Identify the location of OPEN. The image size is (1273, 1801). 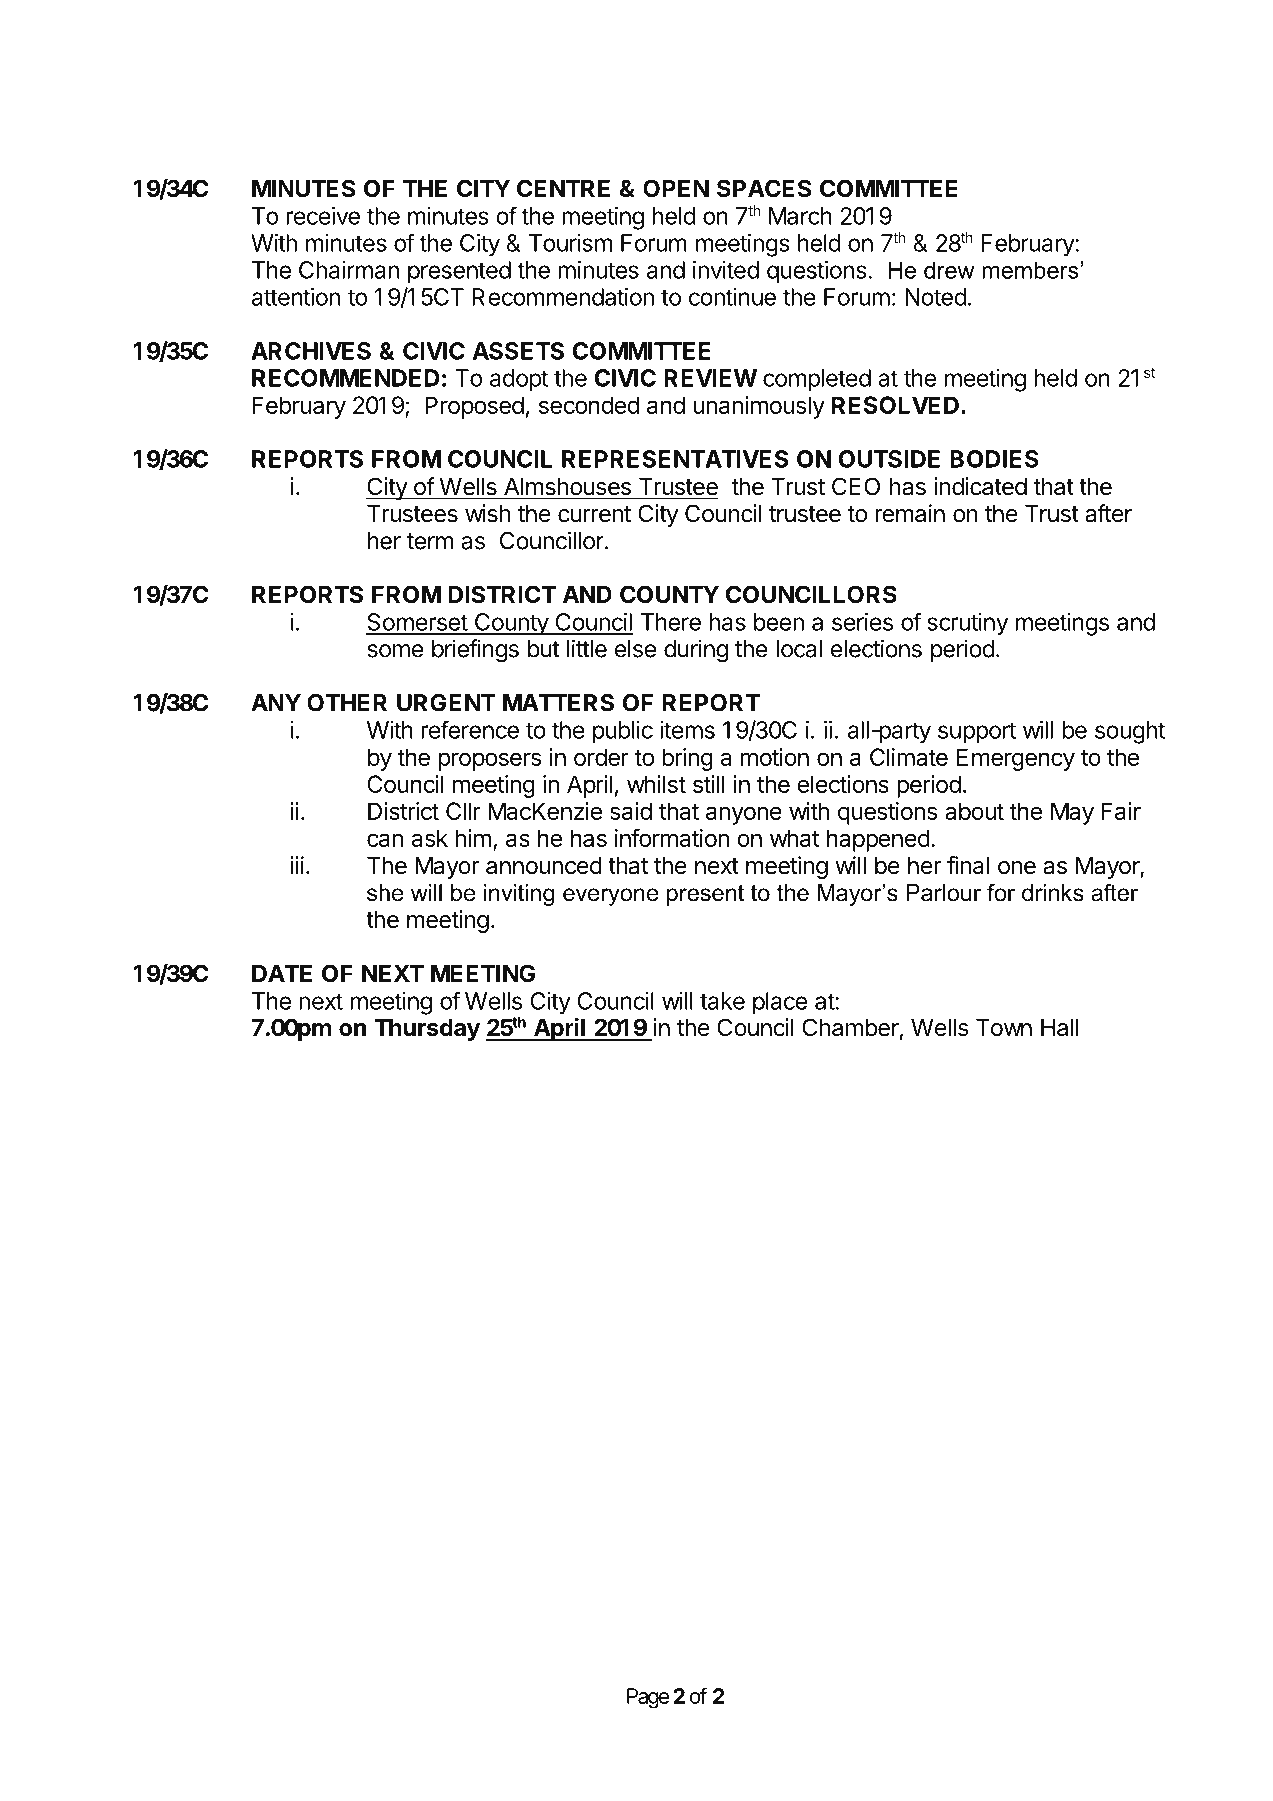
(676, 188).
